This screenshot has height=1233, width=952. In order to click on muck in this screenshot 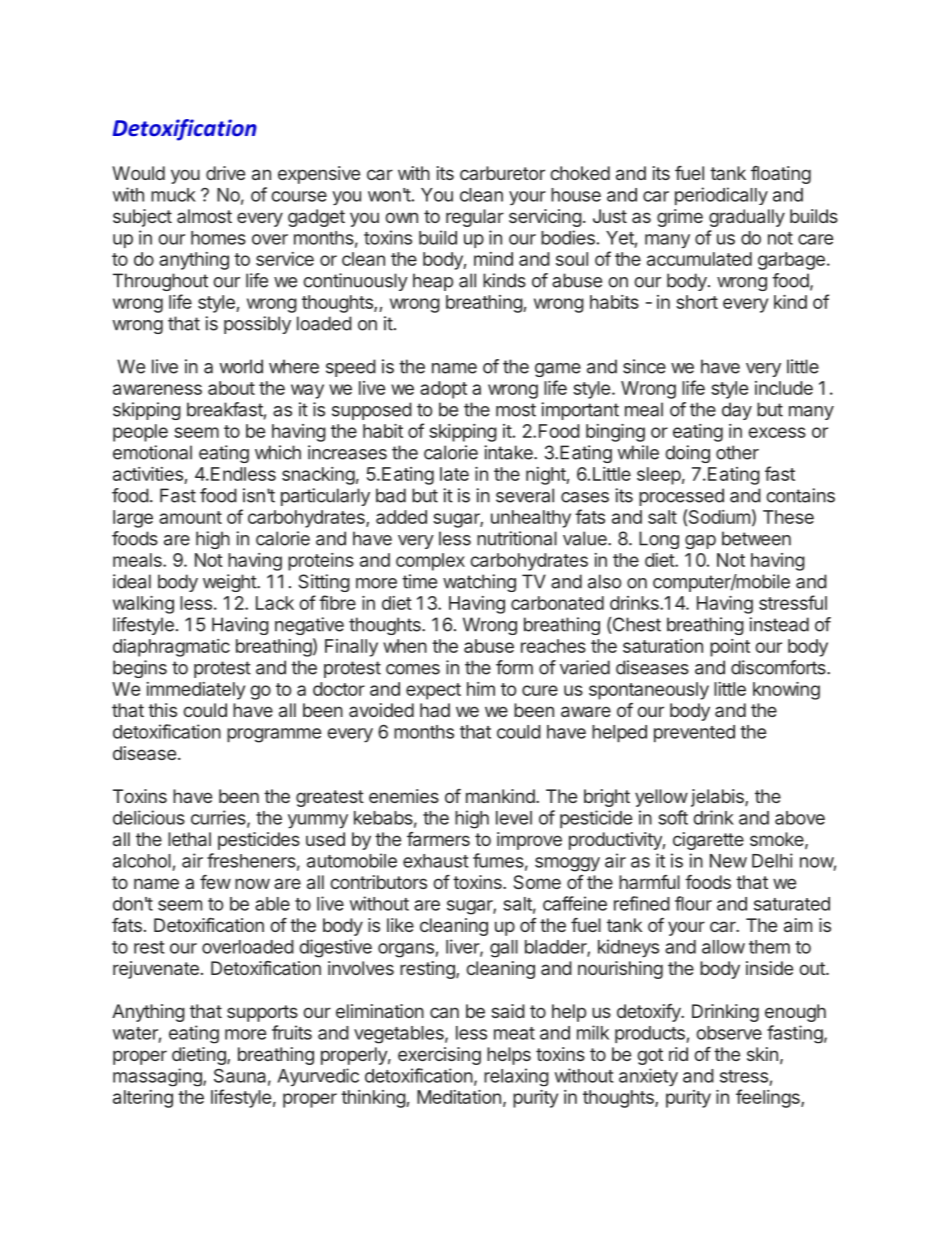, I will do `click(173, 195)`.
